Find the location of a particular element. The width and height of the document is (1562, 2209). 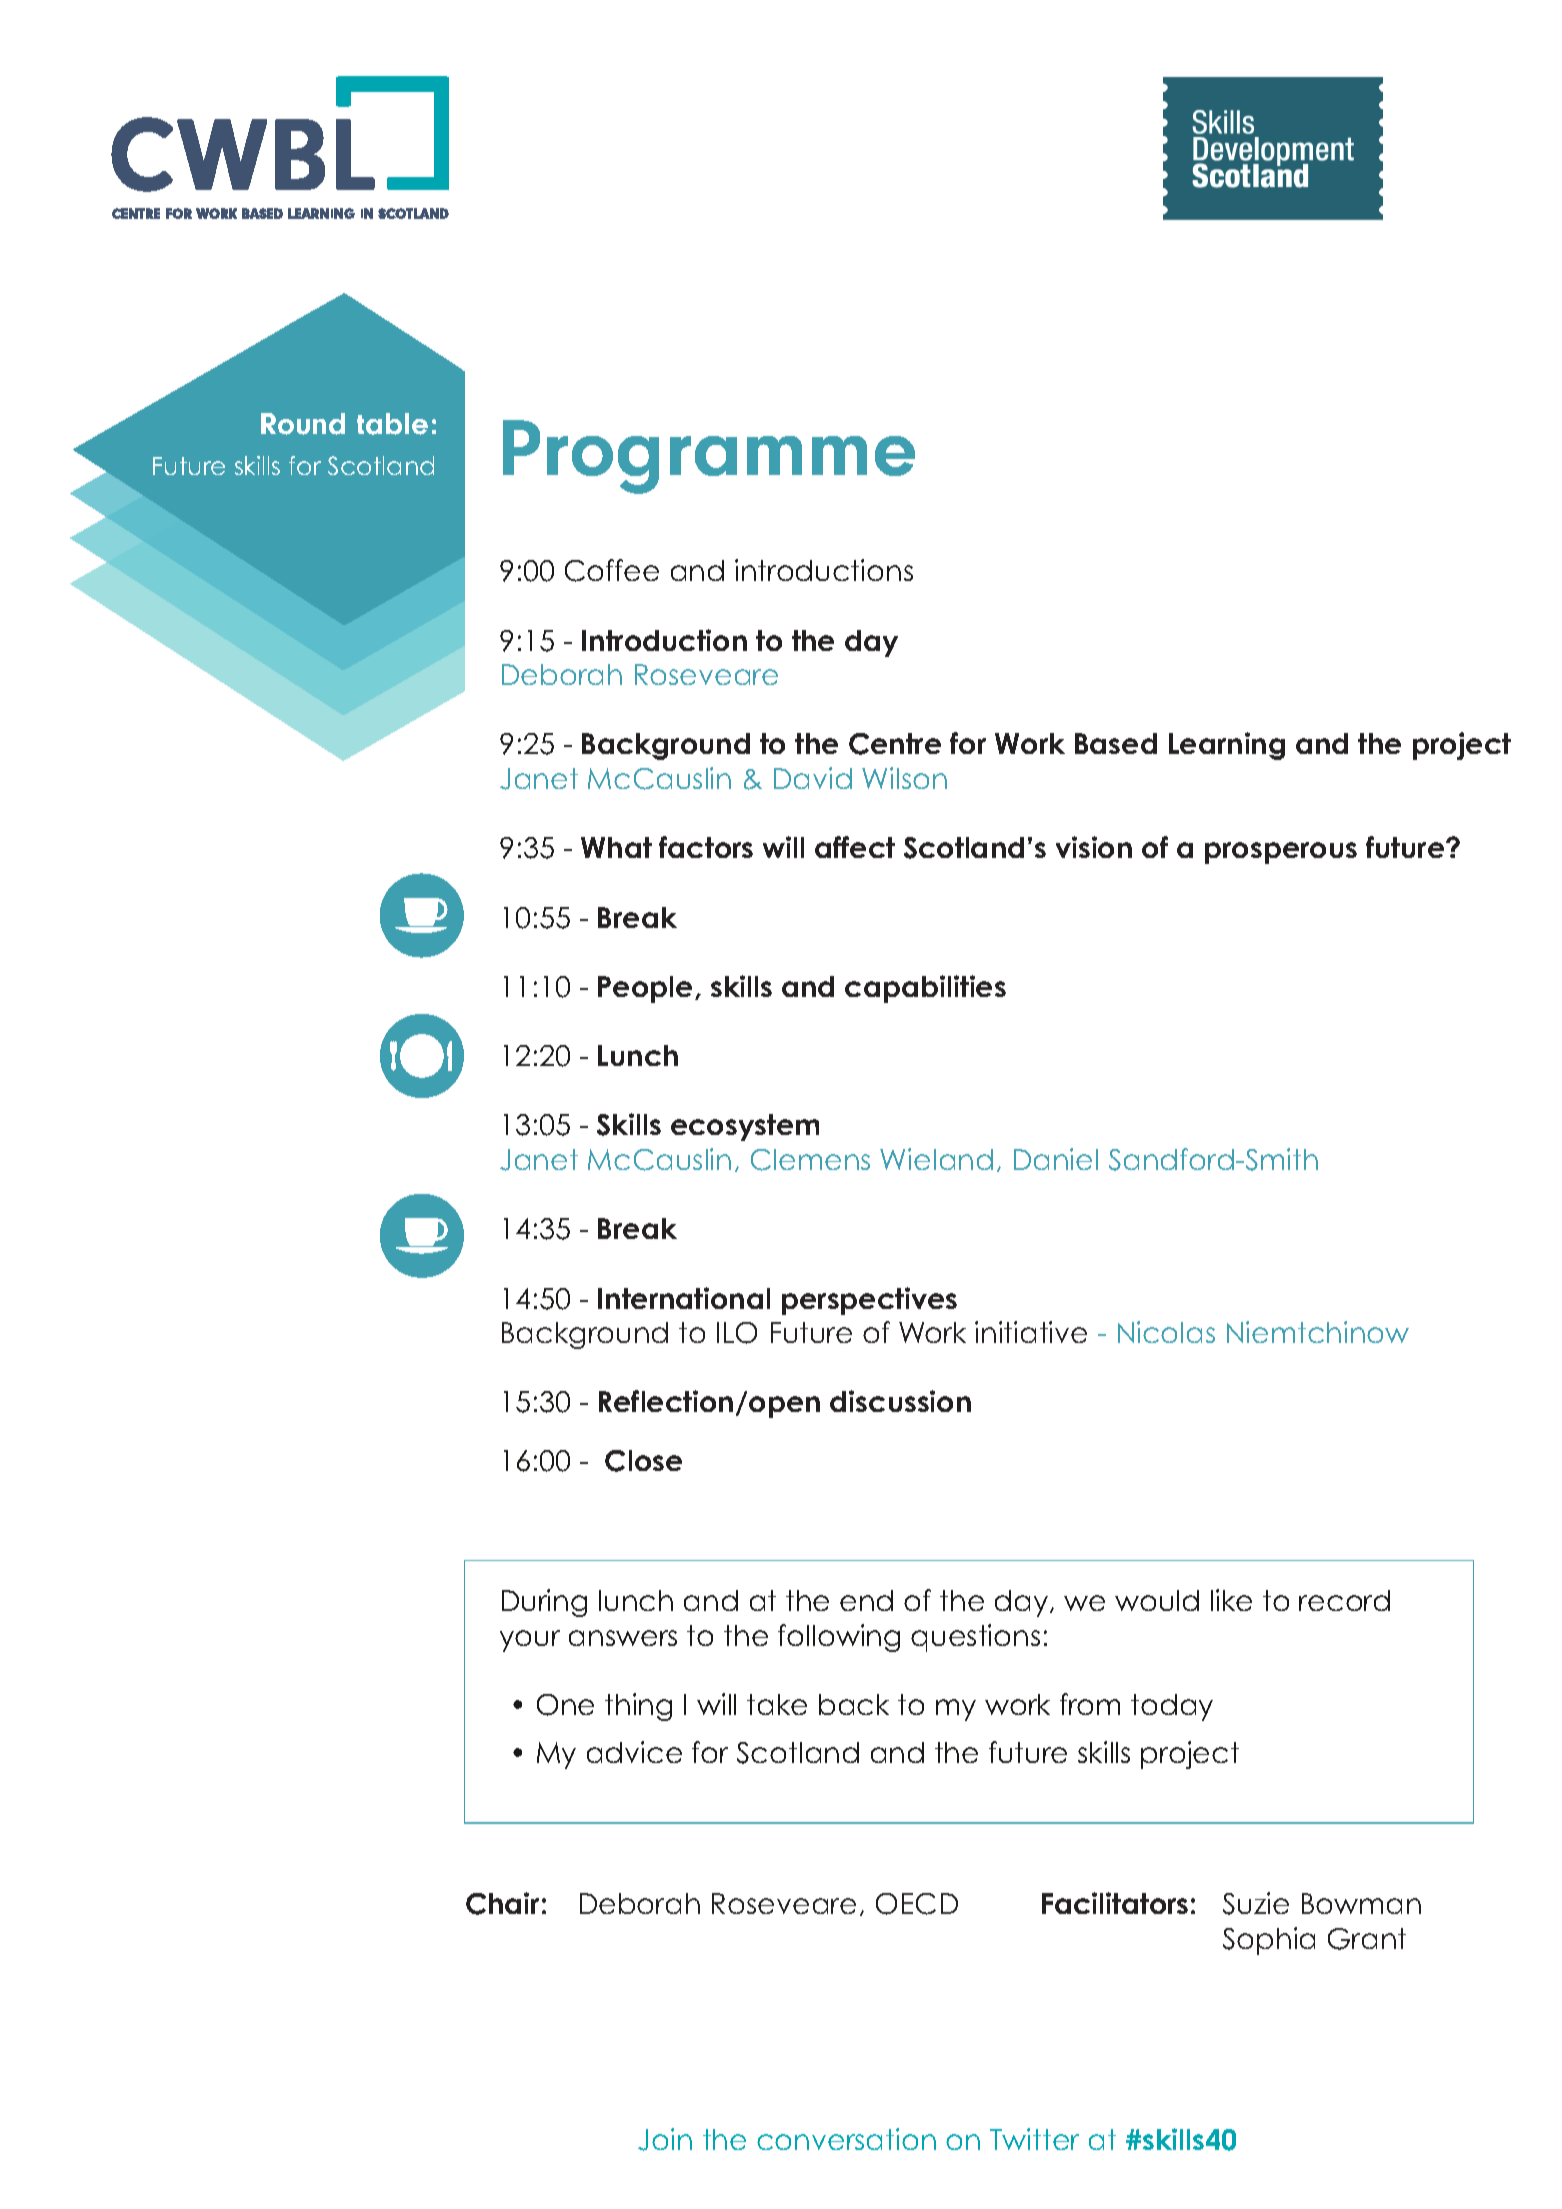

take is located at coordinates (777, 1704).
